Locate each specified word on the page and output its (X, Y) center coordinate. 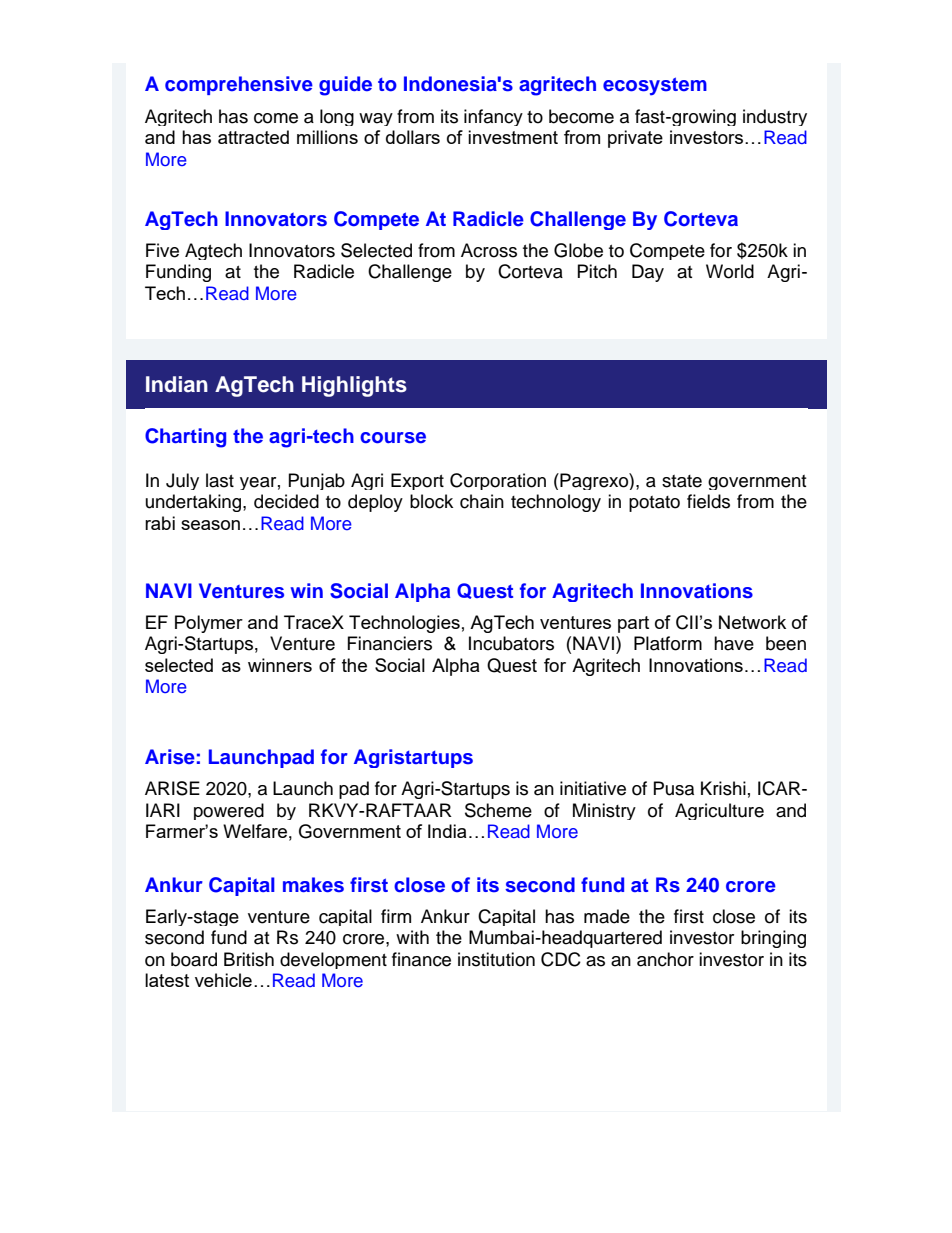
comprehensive (239, 85)
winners (280, 665)
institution (496, 959)
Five (162, 250)
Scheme (498, 810)
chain (482, 501)
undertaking (195, 503)
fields (708, 501)
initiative (593, 788)
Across (489, 250)
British (249, 959)
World (730, 271)
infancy (493, 117)
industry (775, 117)
